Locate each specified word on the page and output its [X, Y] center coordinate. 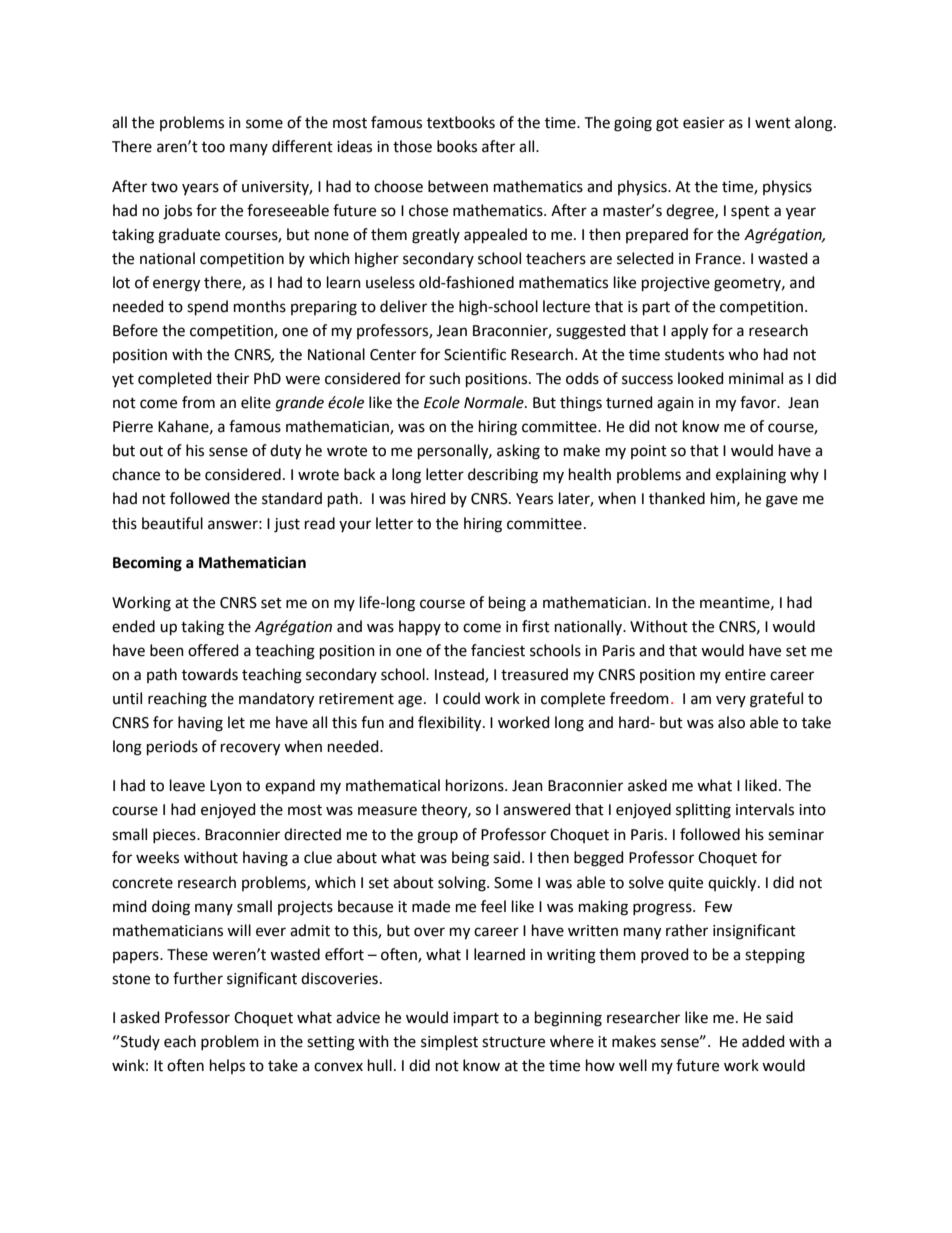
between [458, 186]
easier [704, 123]
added [763, 1041]
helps [227, 1066]
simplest [449, 1042]
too [213, 147]
